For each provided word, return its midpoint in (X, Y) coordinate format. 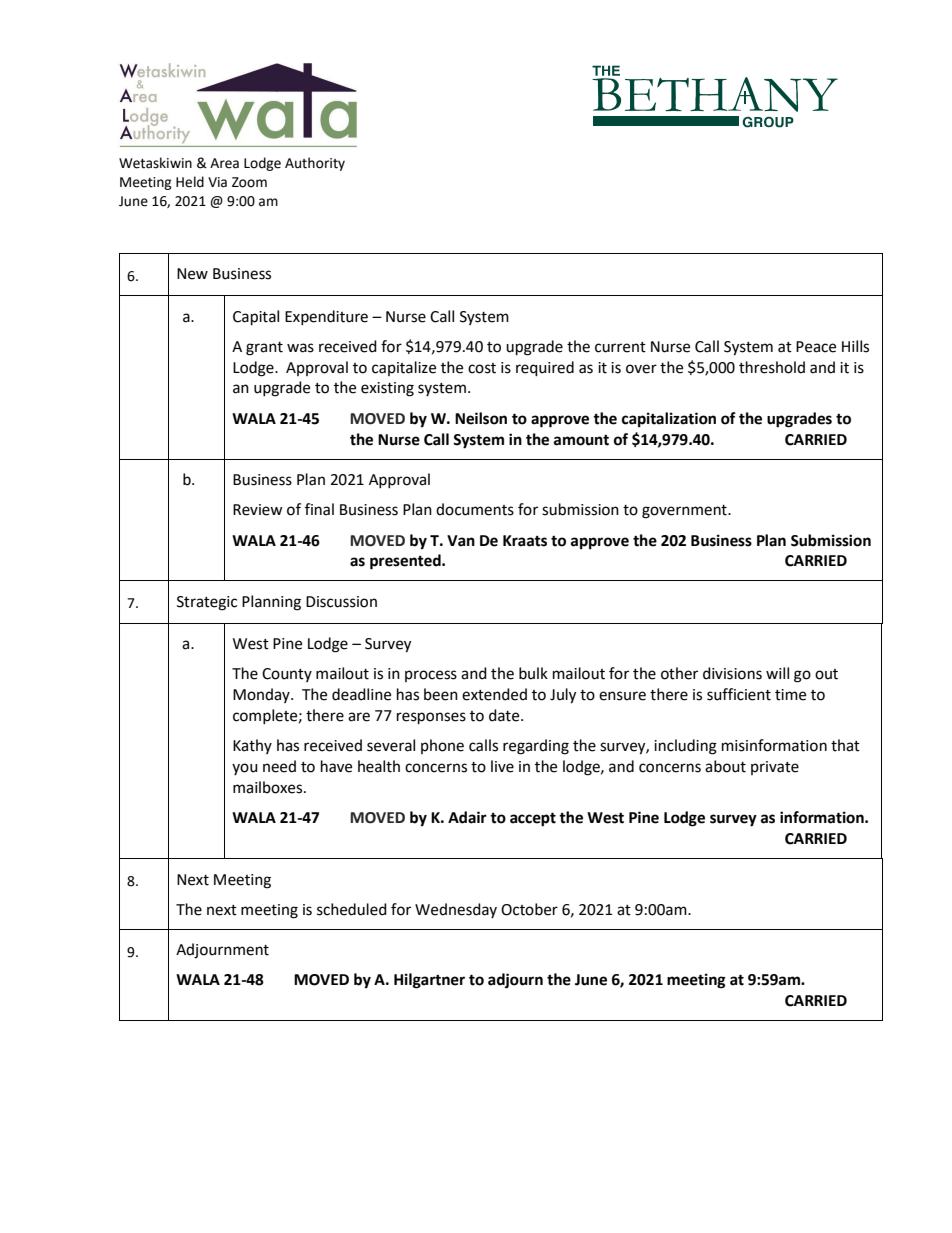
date (505, 715)
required (545, 369)
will (777, 673)
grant (264, 349)
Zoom (249, 182)
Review (258, 510)
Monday (262, 695)
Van (461, 541)
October (529, 909)
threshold (772, 367)
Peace (816, 347)
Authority (315, 164)
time (790, 695)
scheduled (352, 909)
